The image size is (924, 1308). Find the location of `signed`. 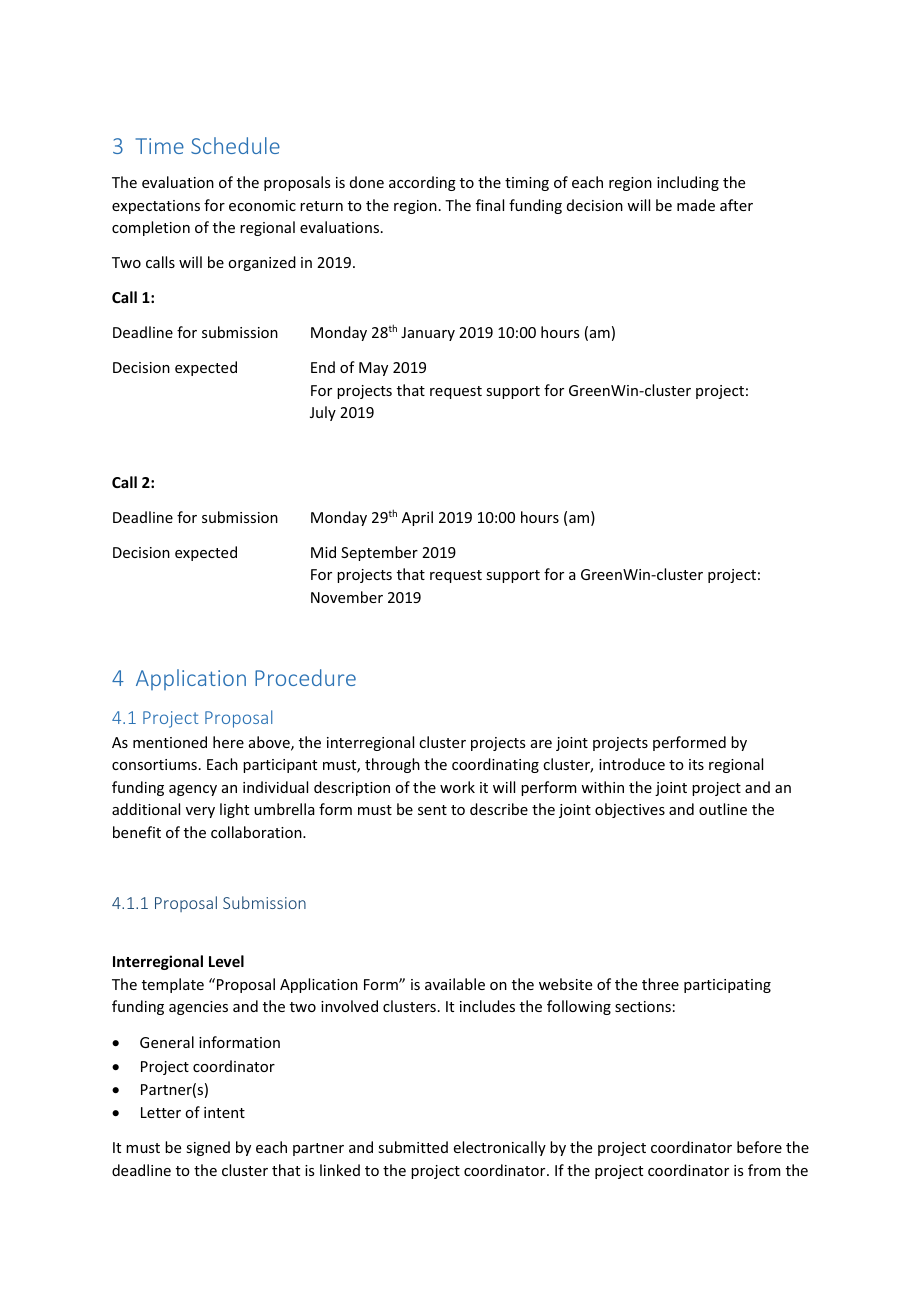

signed is located at coordinates (208, 1148).
